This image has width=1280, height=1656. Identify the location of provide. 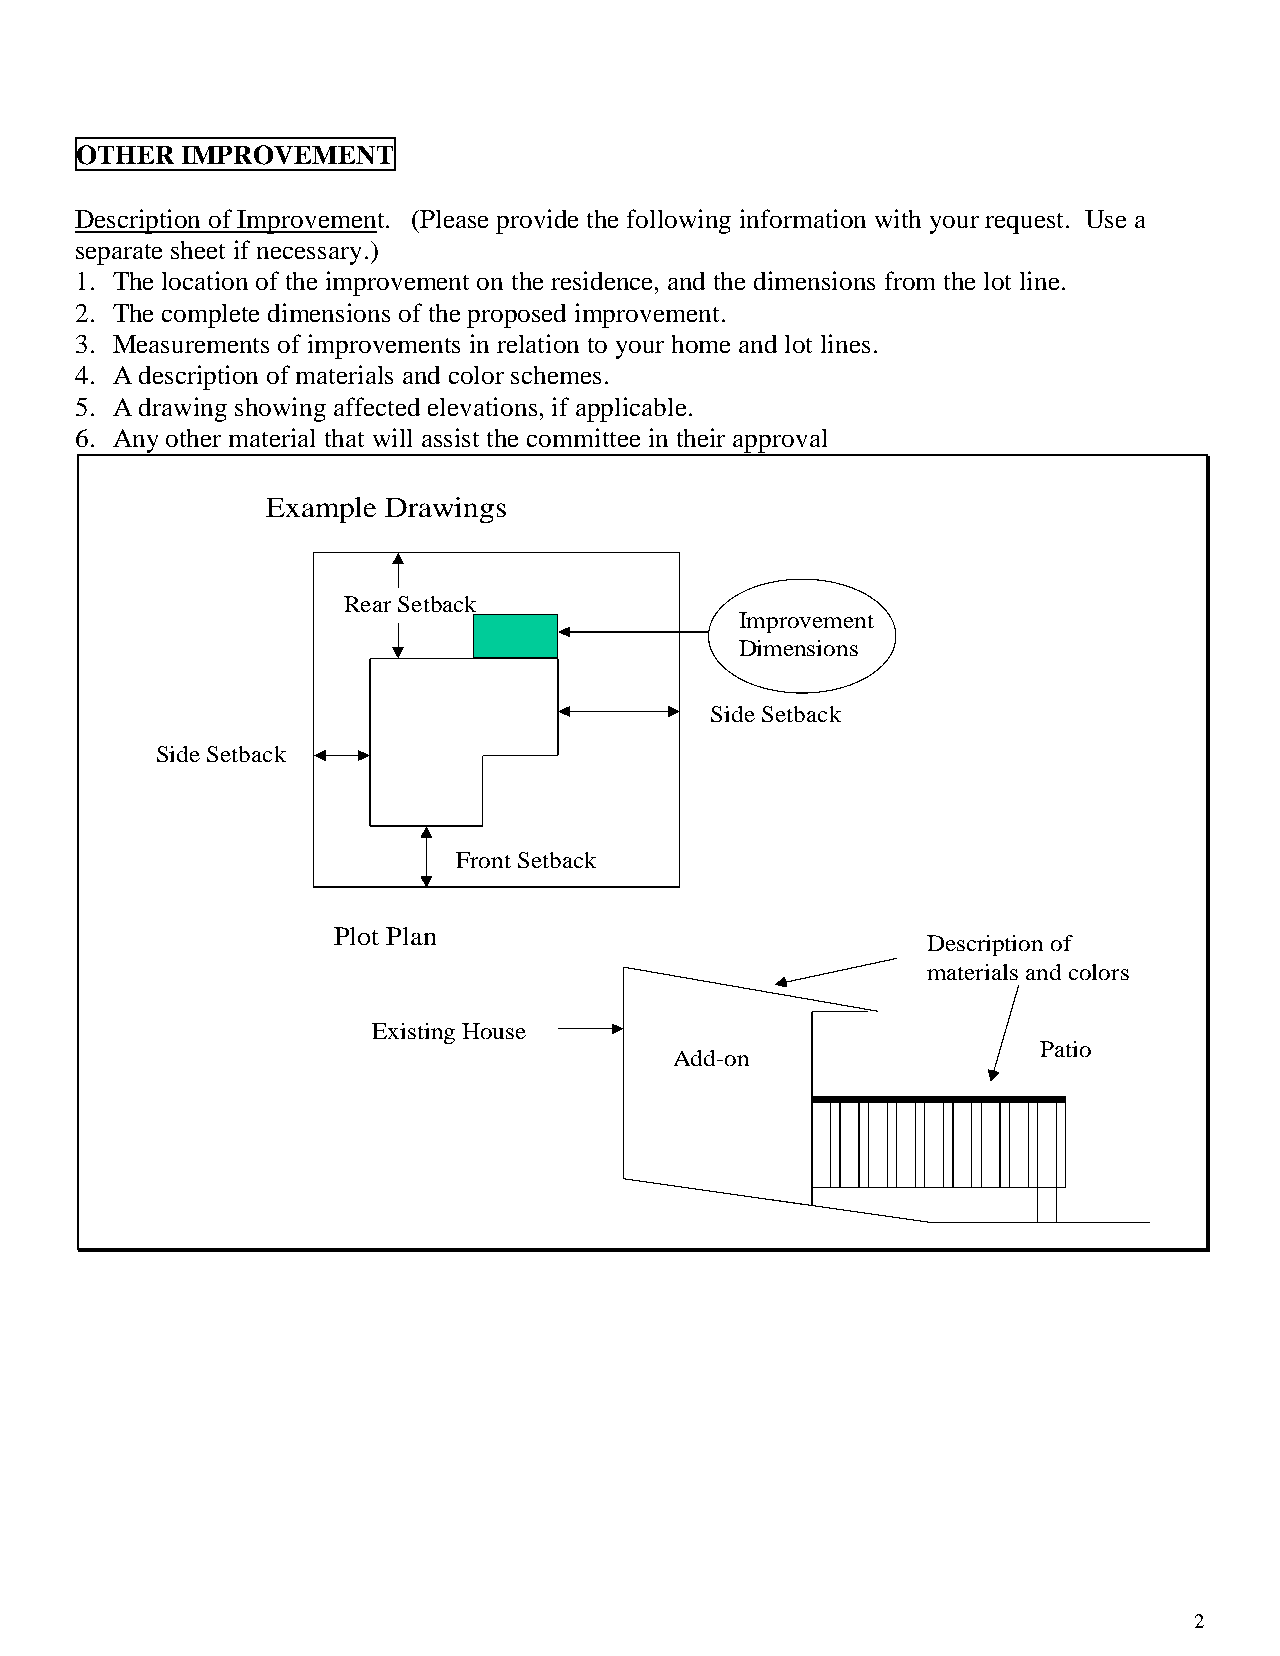
(537, 221).
